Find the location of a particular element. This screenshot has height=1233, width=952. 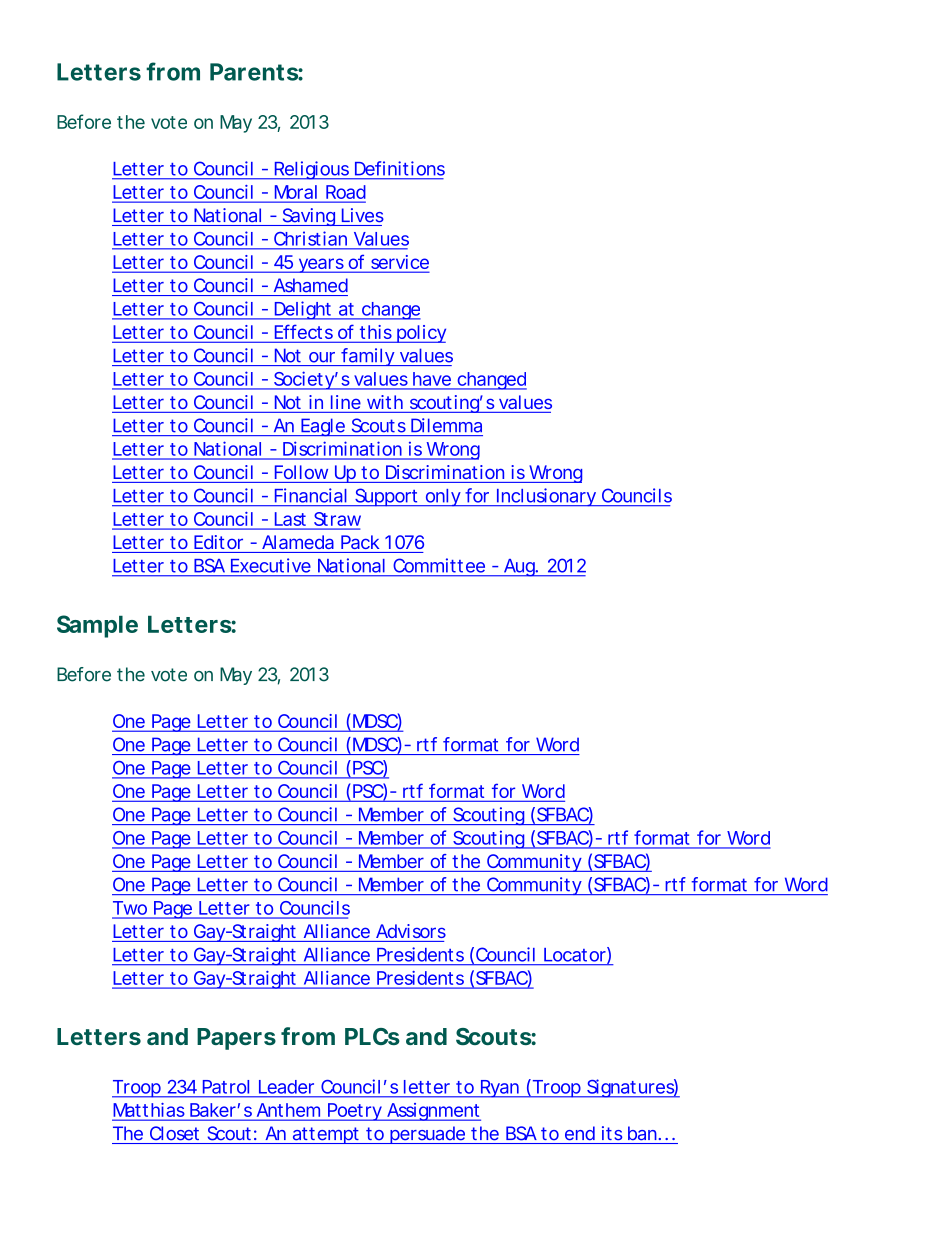

Ryan is located at coordinates (499, 1089).
